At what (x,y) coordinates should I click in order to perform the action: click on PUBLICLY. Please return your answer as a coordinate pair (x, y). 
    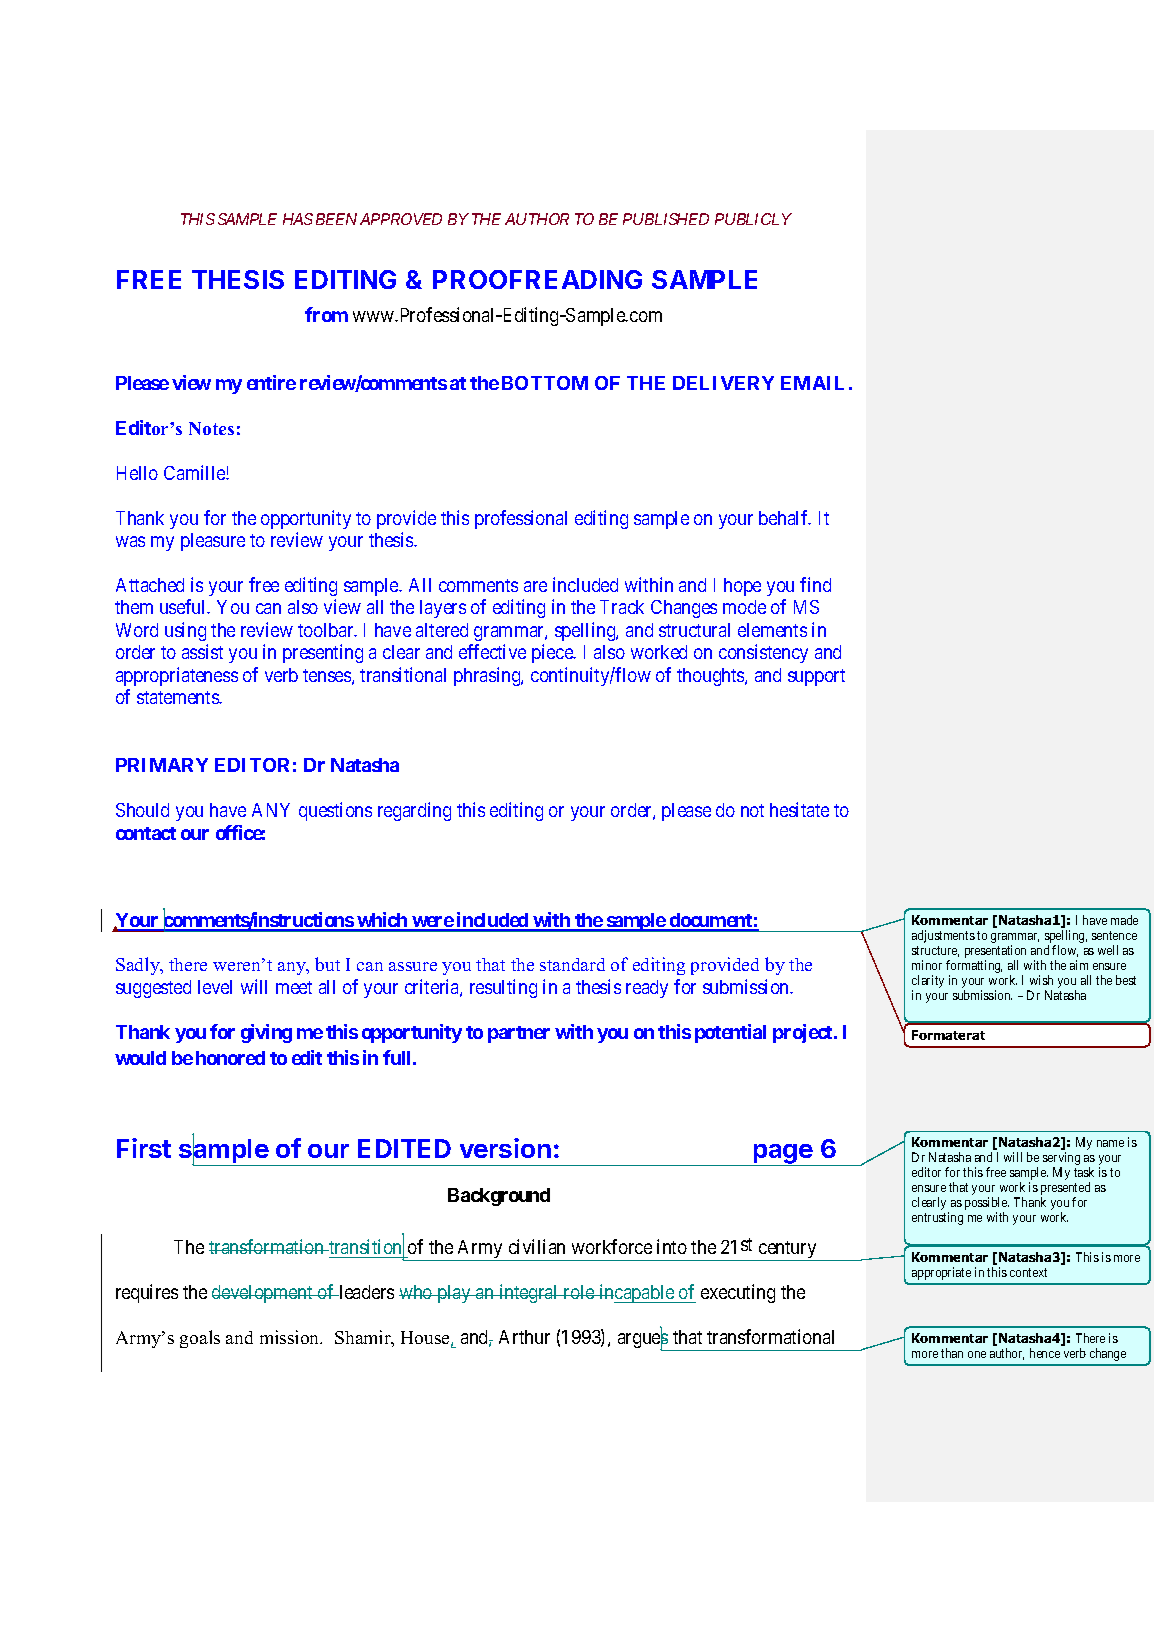
    Looking at the image, I should click on (753, 219).
